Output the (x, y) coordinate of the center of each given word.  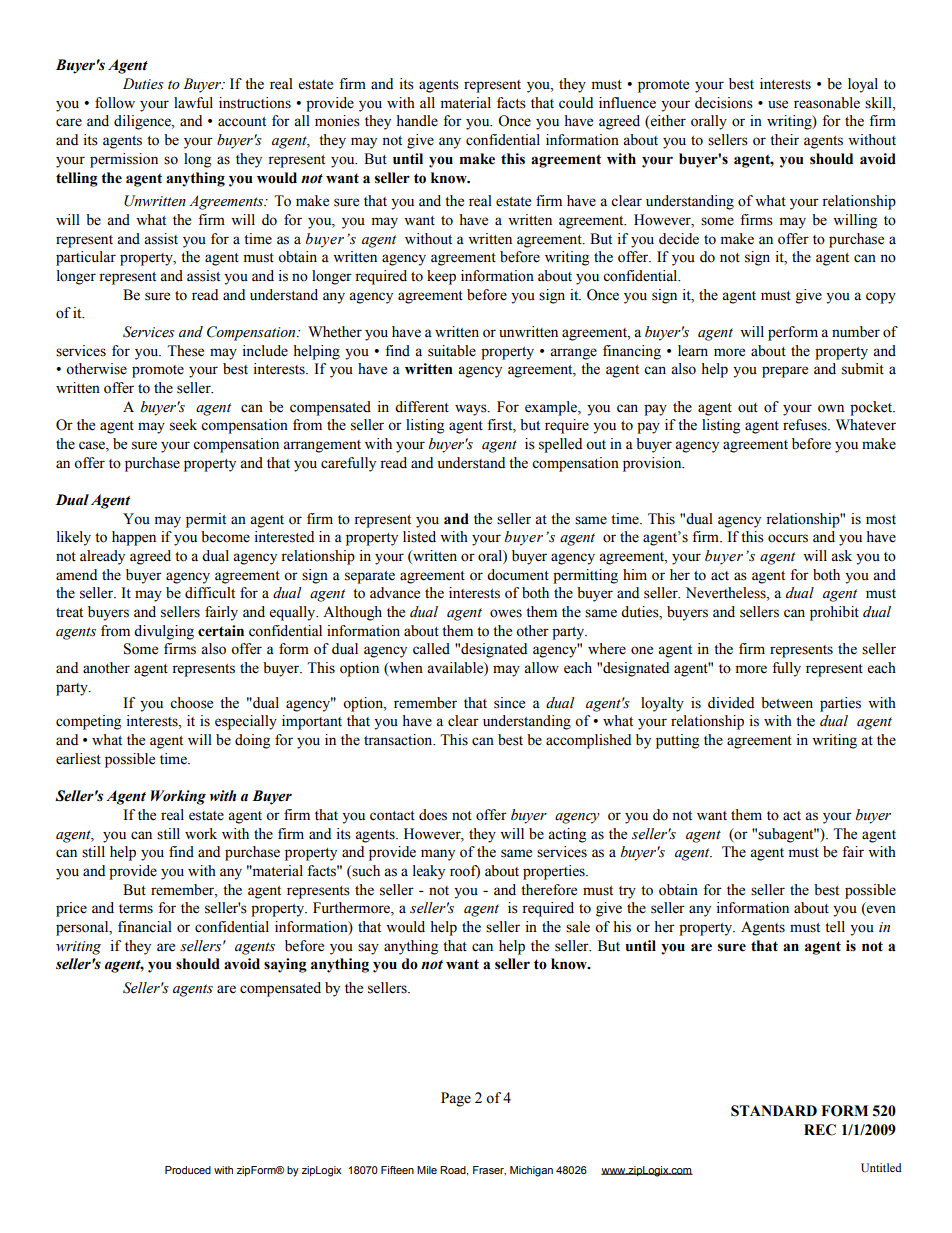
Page (456, 1099)
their (784, 140)
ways (472, 410)
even (880, 910)
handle (417, 121)
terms (136, 909)
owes (506, 613)
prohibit (834, 613)
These (185, 351)
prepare (785, 372)
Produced (188, 1170)
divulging (164, 632)
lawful (193, 103)
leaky (429, 872)
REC (820, 1130)
